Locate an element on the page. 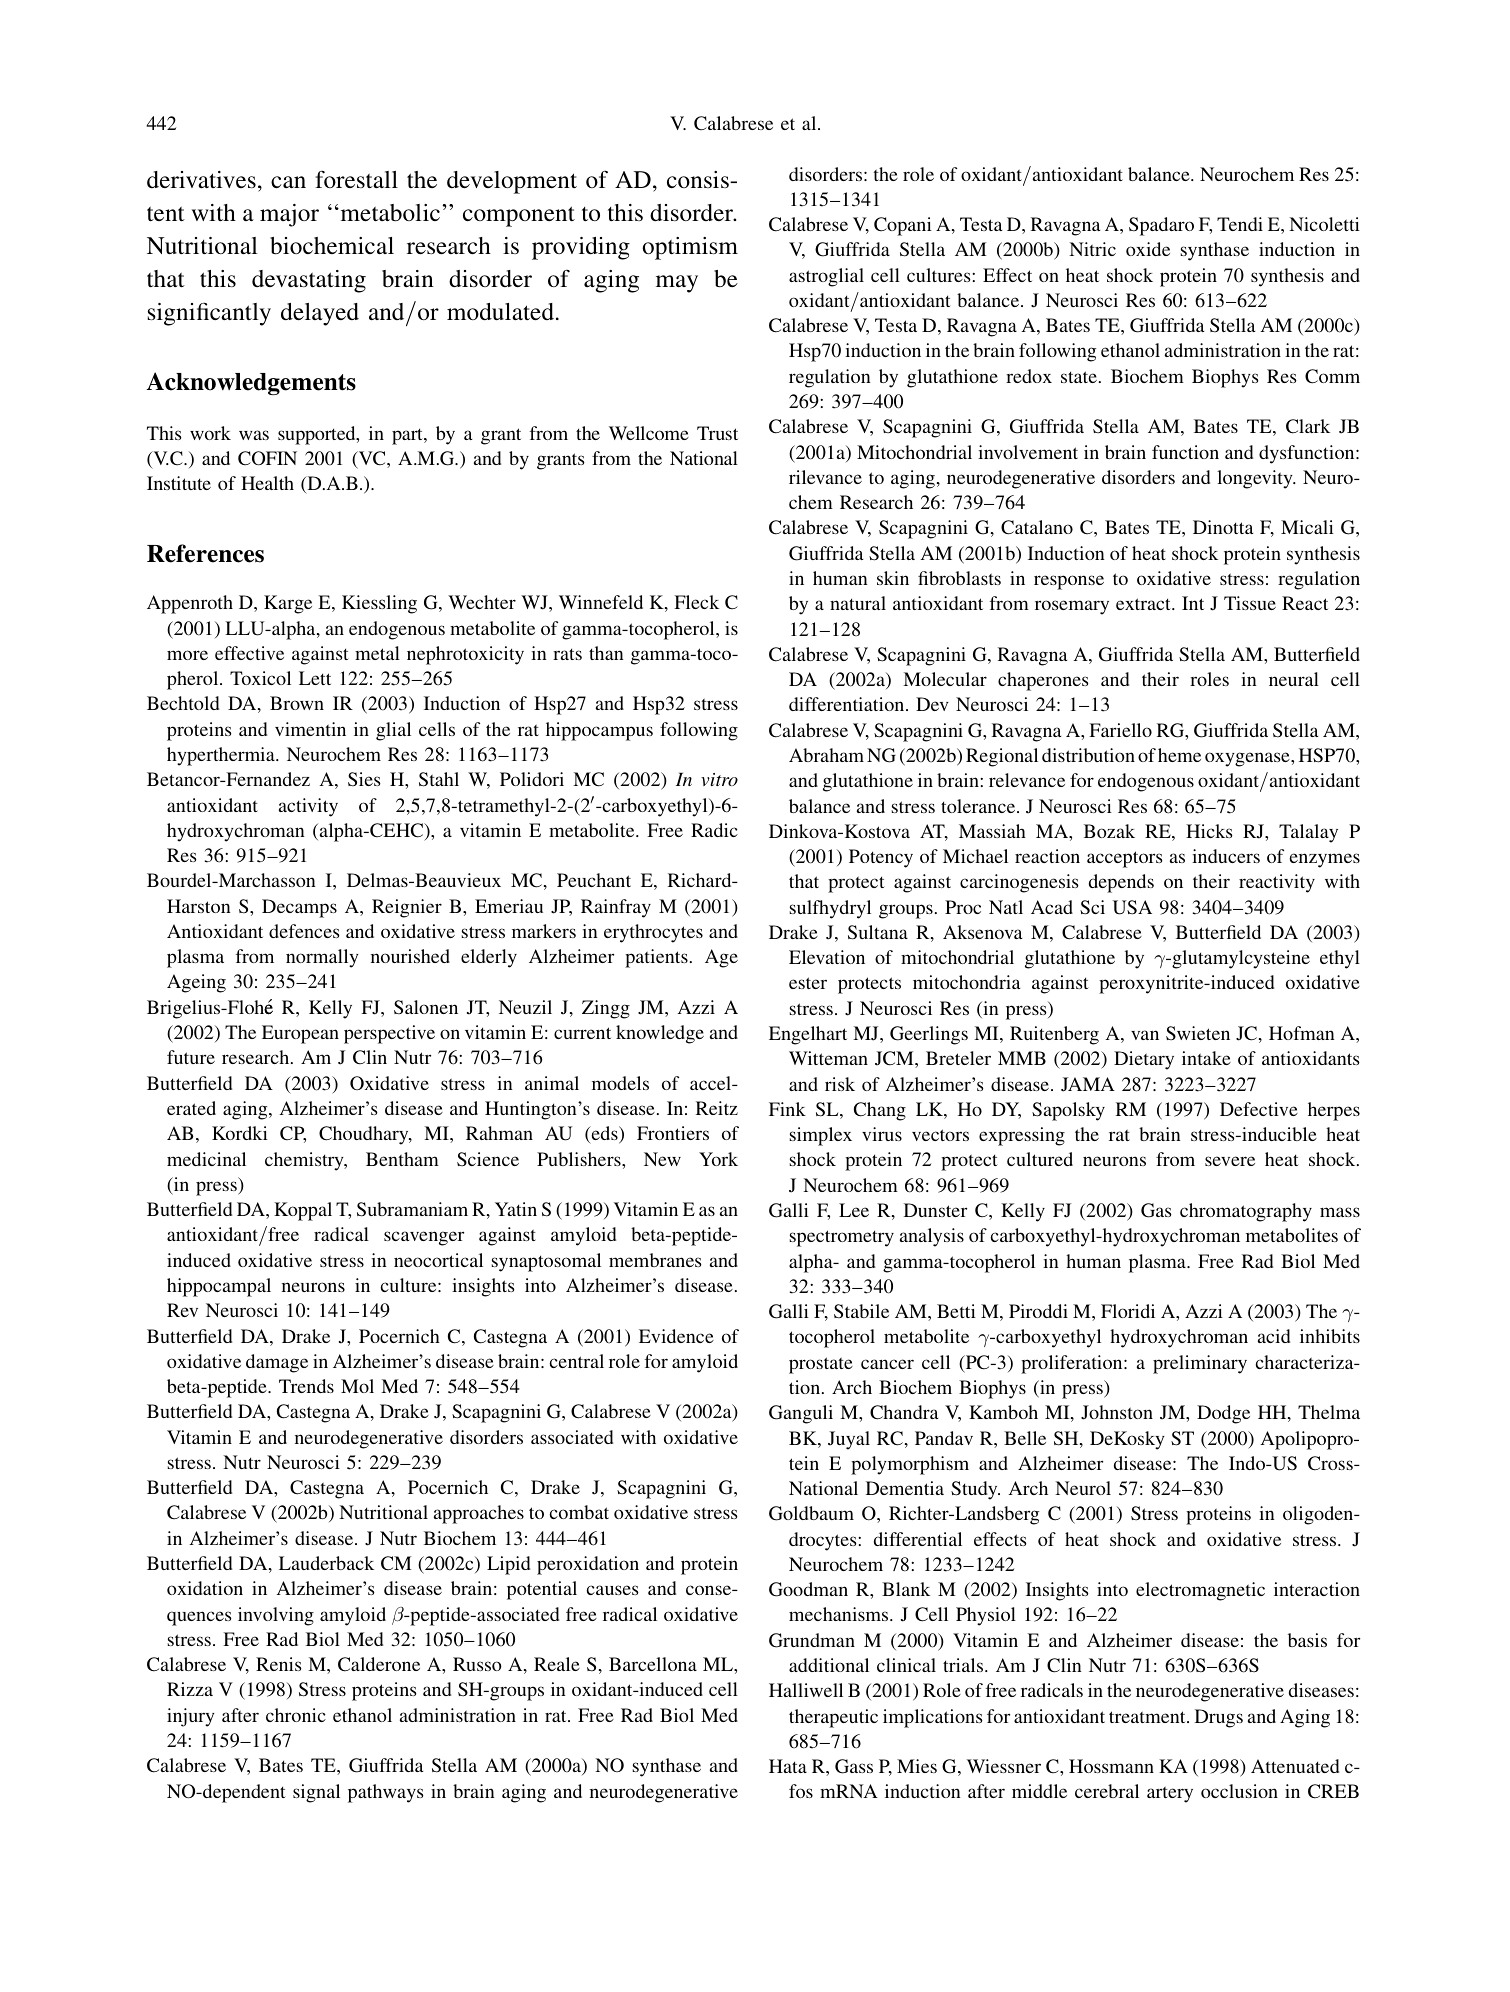 The image size is (1510, 1992). Subramaniam is located at coordinates (412, 1209).
